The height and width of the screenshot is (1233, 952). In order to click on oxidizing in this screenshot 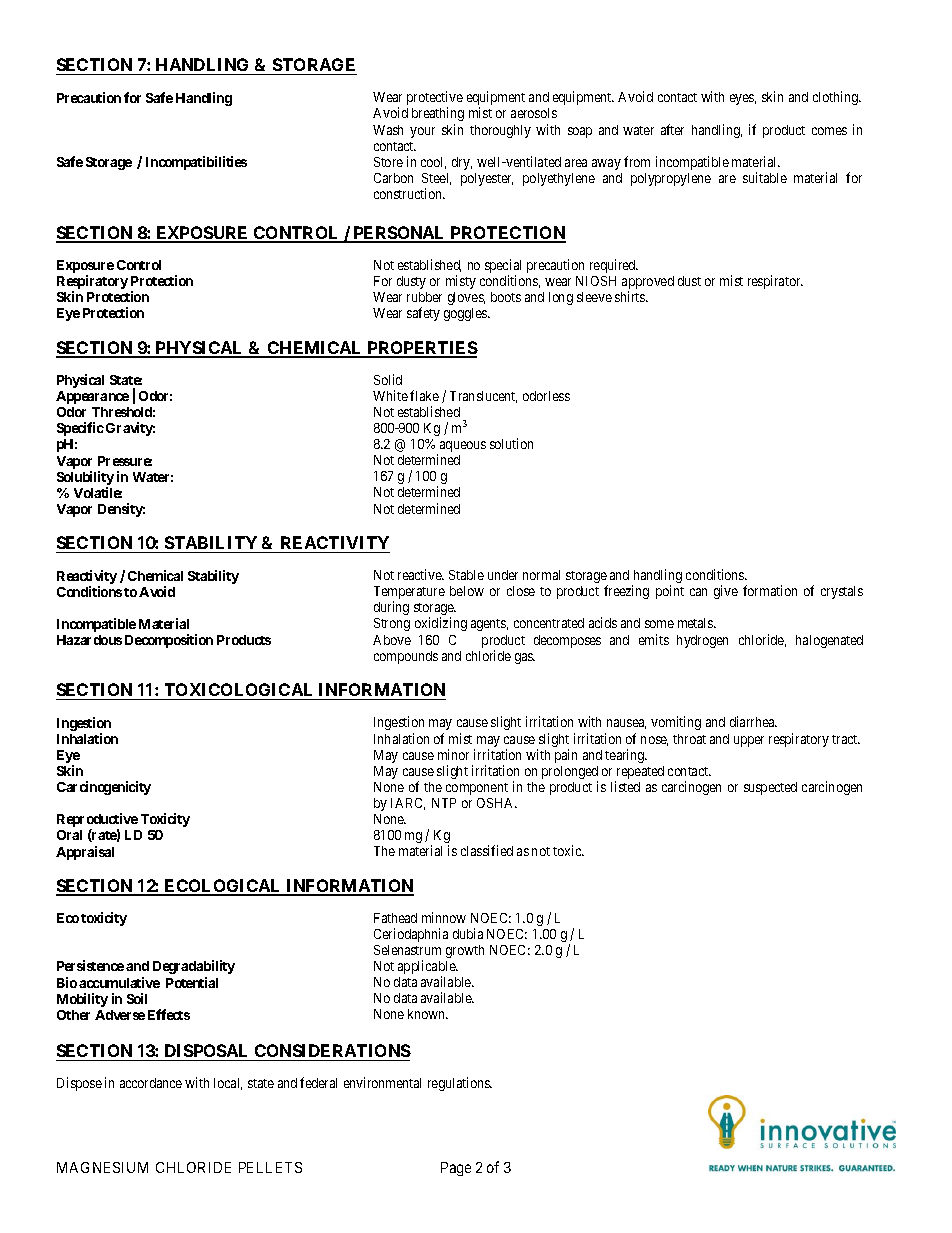, I will do `click(441, 624)`.
